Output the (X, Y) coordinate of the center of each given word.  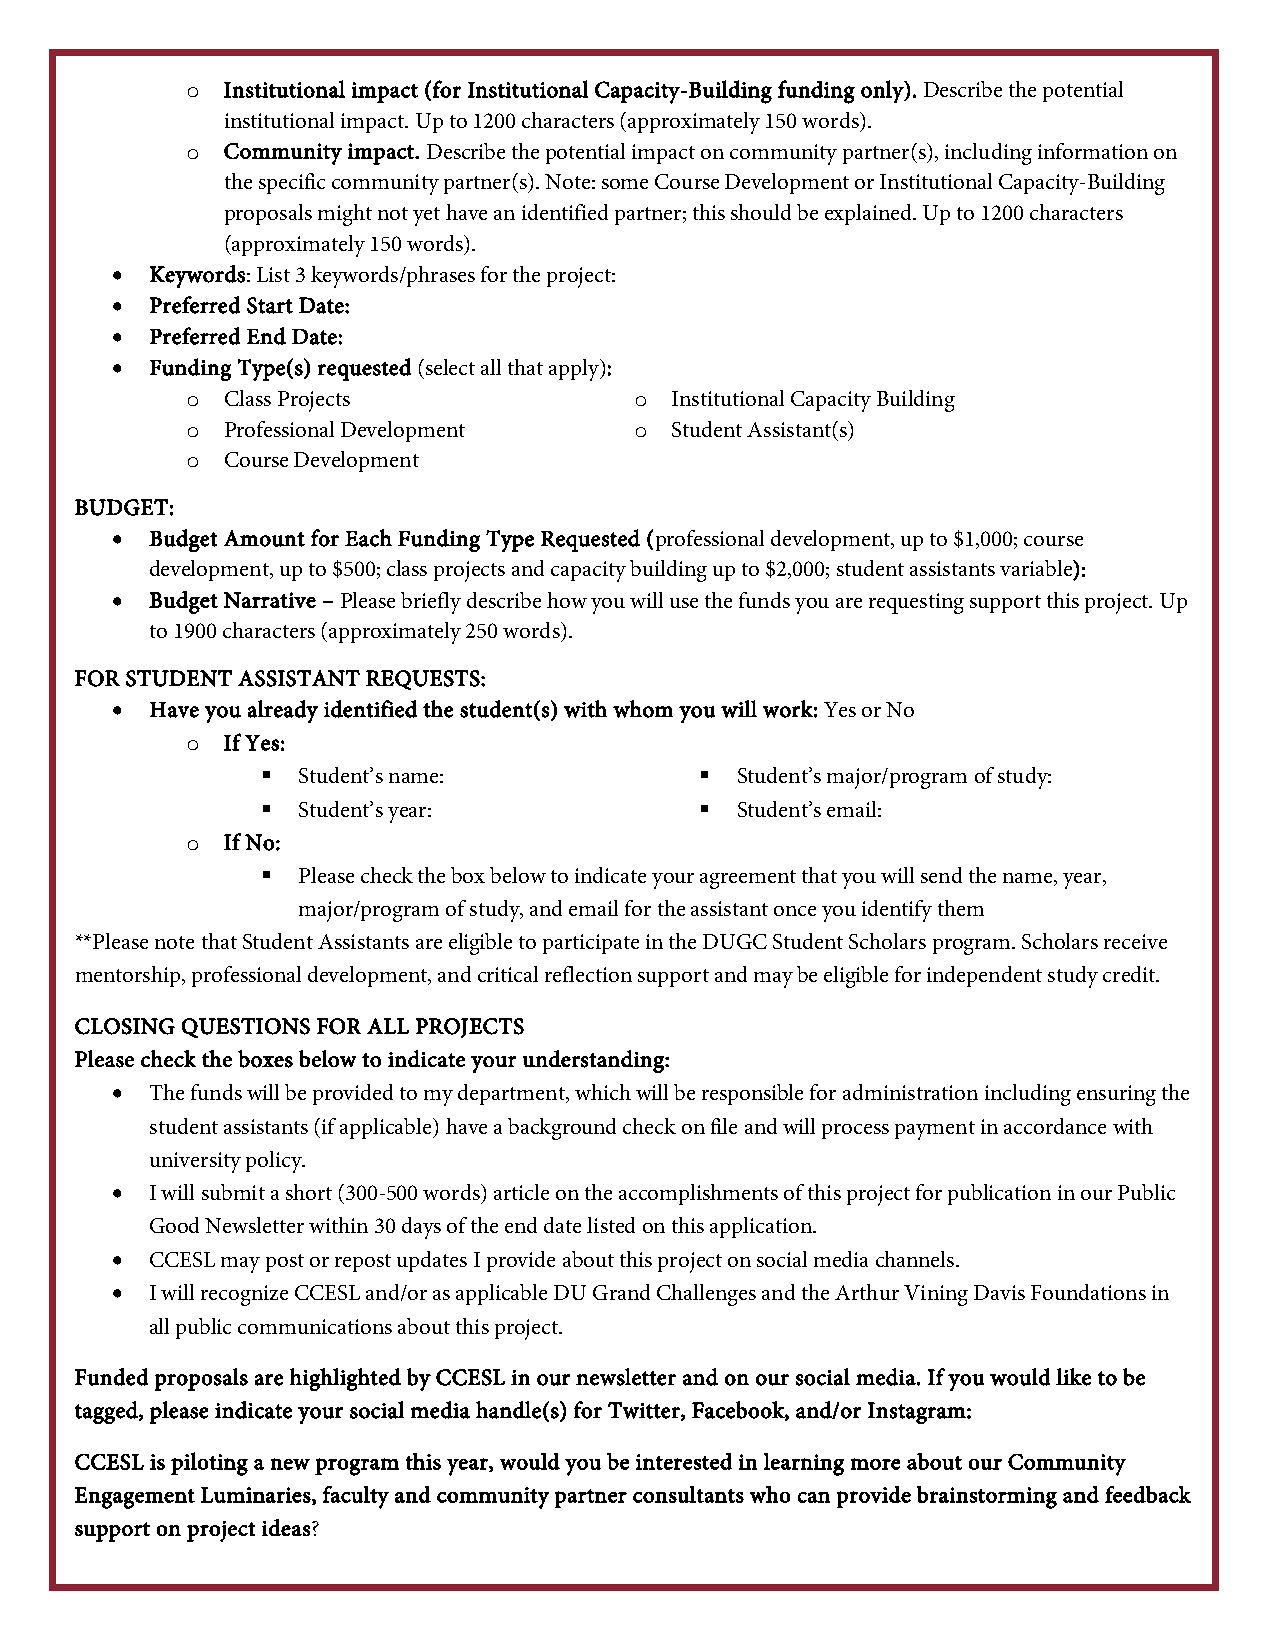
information (1093, 151)
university (195, 1162)
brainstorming (987, 1497)
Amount (264, 538)
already (283, 711)
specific (292, 183)
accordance (1055, 1126)
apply (575, 370)
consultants (688, 1494)
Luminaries (257, 1496)
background (562, 1129)
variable (1037, 568)
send (941, 875)
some (625, 184)
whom (643, 709)
